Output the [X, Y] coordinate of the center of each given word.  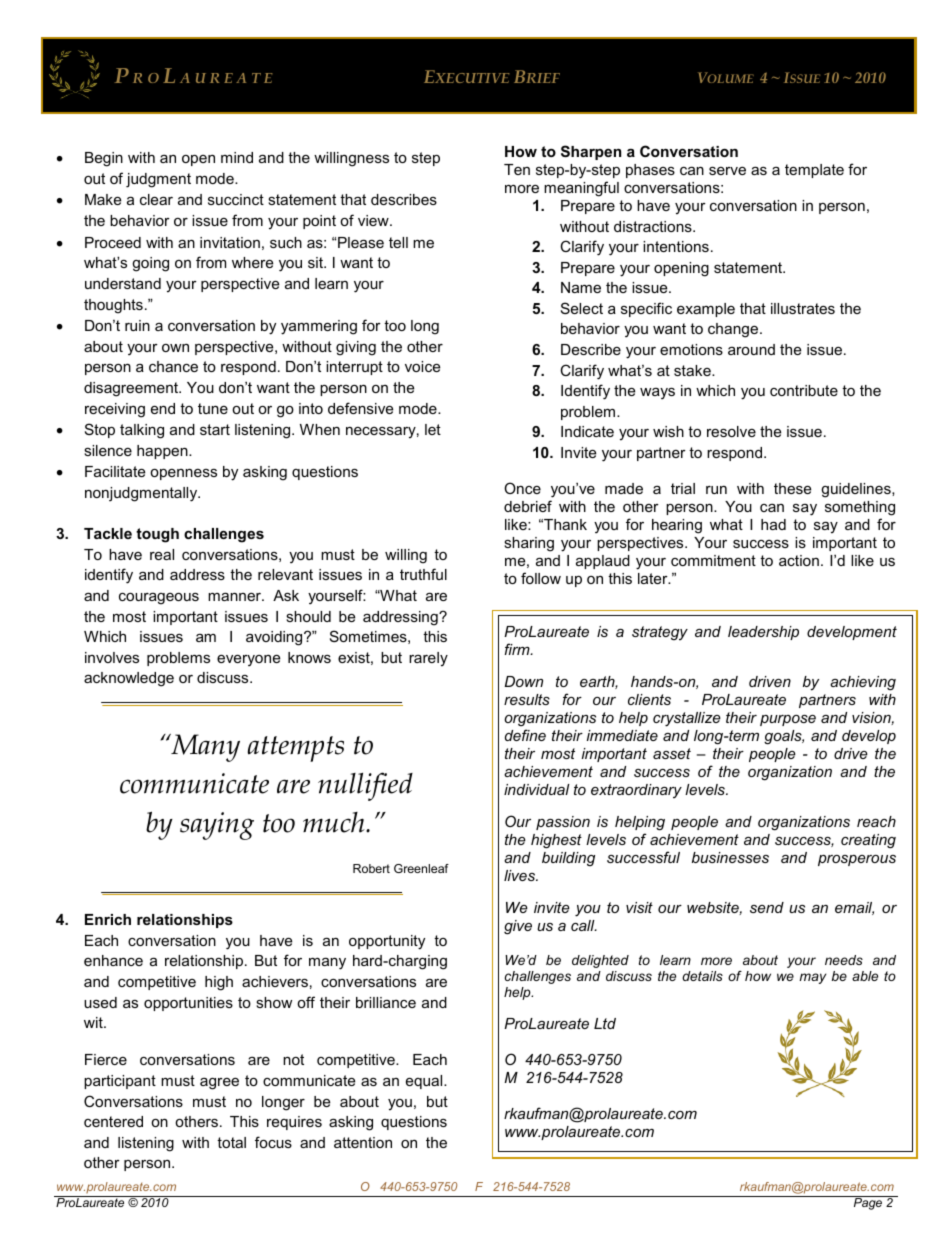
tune [213, 408]
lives [521, 875]
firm [518, 649]
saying [217, 826]
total [231, 1142]
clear [156, 199]
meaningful [581, 189]
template [814, 171]
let [433, 429]
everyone [248, 660]
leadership [763, 633]
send [767, 907]
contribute [804, 390]
